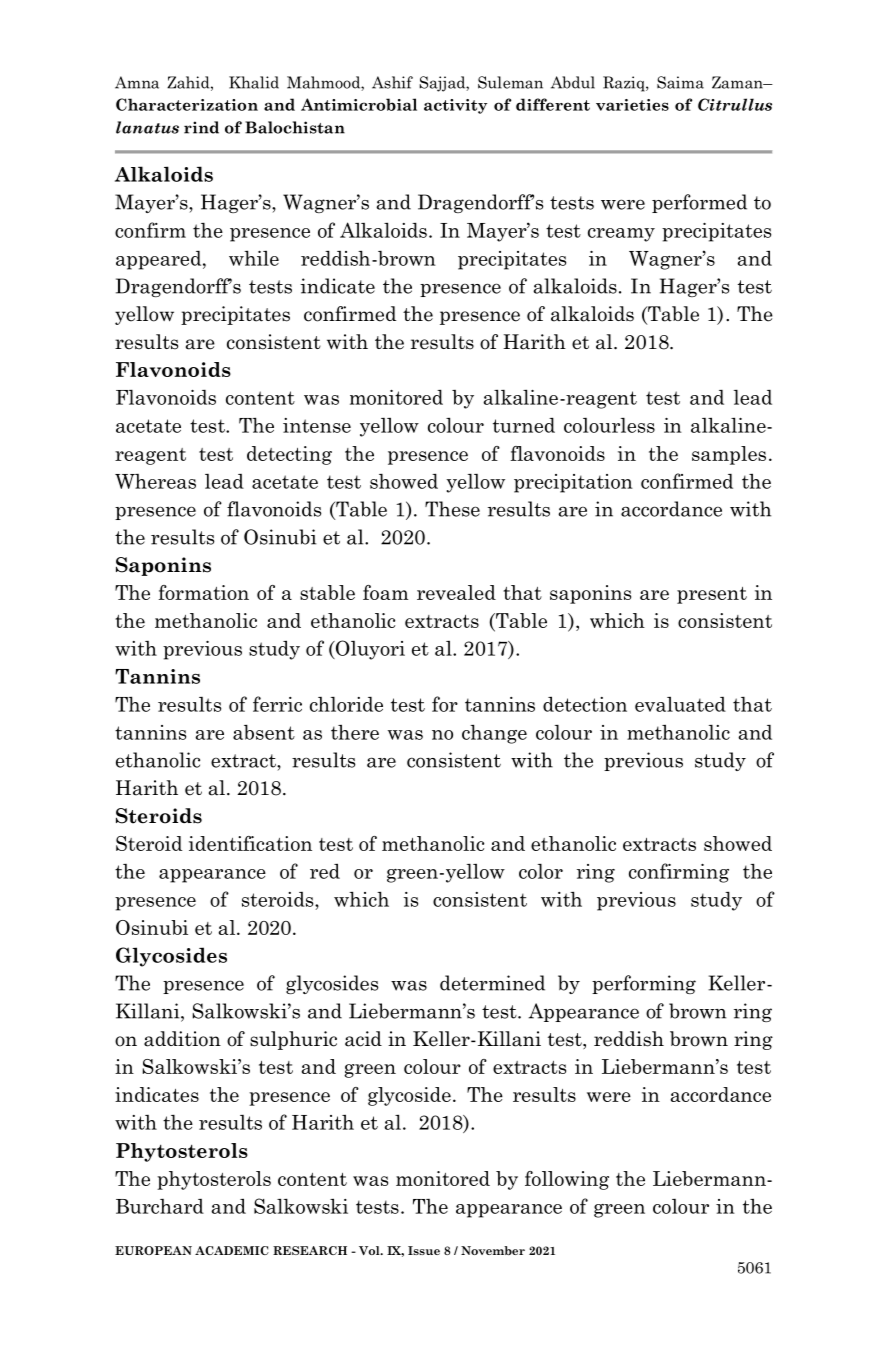  What do you see at coordinates (250, 843) in the image?
I see `identification` at bounding box center [250, 843].
